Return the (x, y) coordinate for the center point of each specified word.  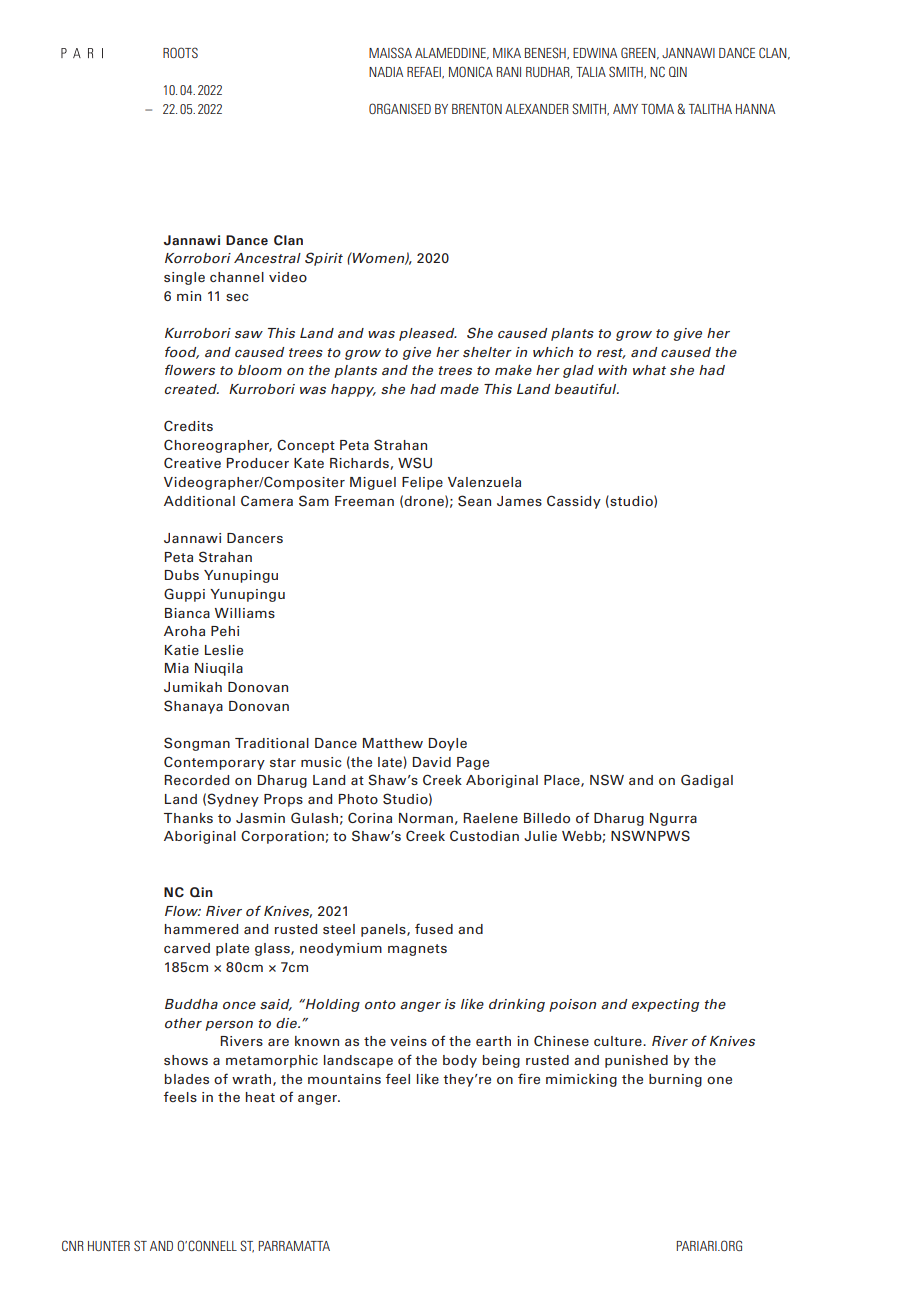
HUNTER (109, 1246)
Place (563, 781)
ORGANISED (400, 108)
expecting (665, 1005)
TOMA (657, 108)
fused (434, 928)
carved (187, 948)
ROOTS (180, 52)
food (182, 352)
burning (675, 1080)
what (649, 370)
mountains (344, 1079)
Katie (182, 650)
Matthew (393, 743)
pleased (428, 334)
